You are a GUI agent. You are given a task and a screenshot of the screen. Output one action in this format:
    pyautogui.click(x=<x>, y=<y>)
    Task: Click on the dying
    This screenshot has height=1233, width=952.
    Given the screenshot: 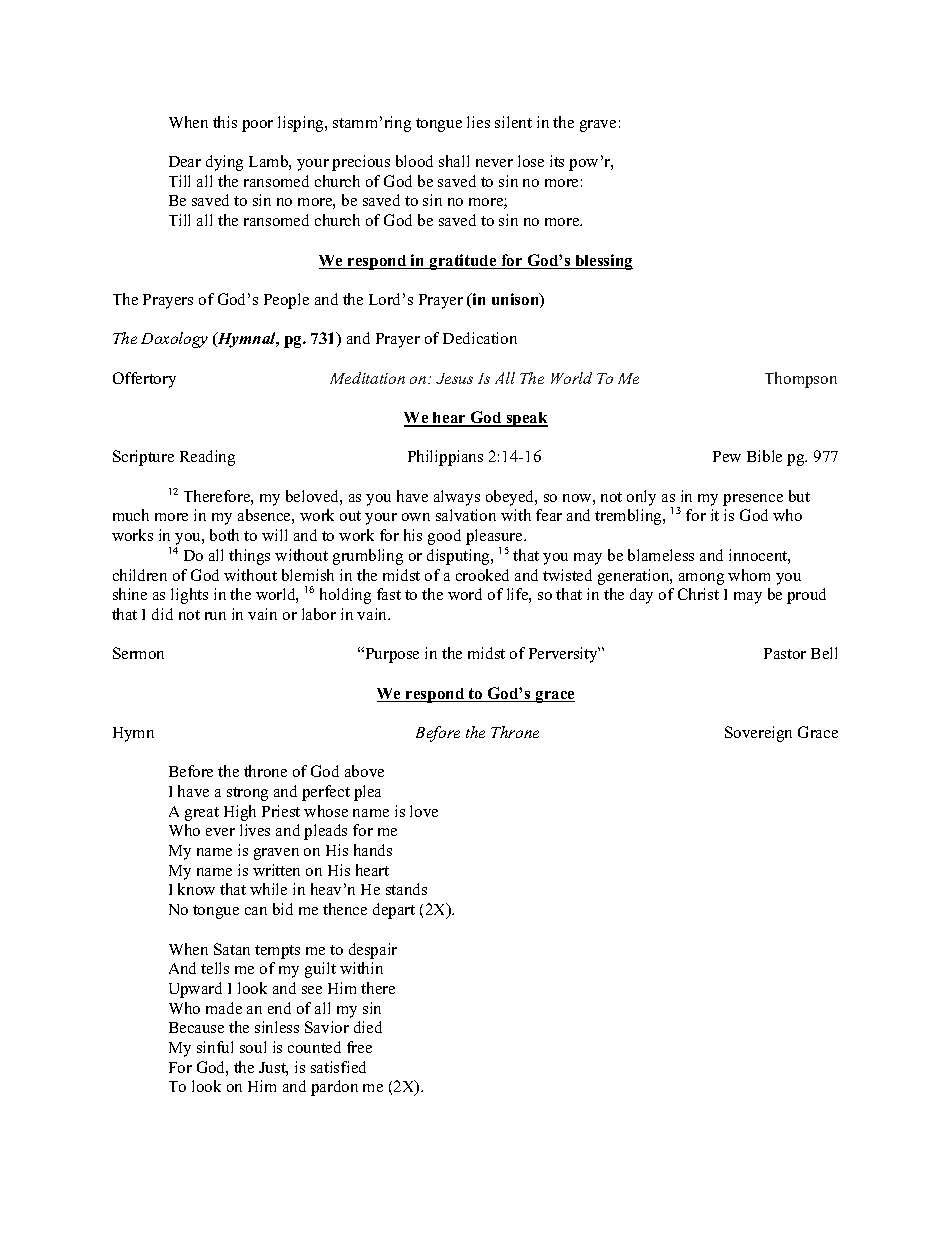 What is the action you would take?
    pyautogui.click(x=224, y=163)
